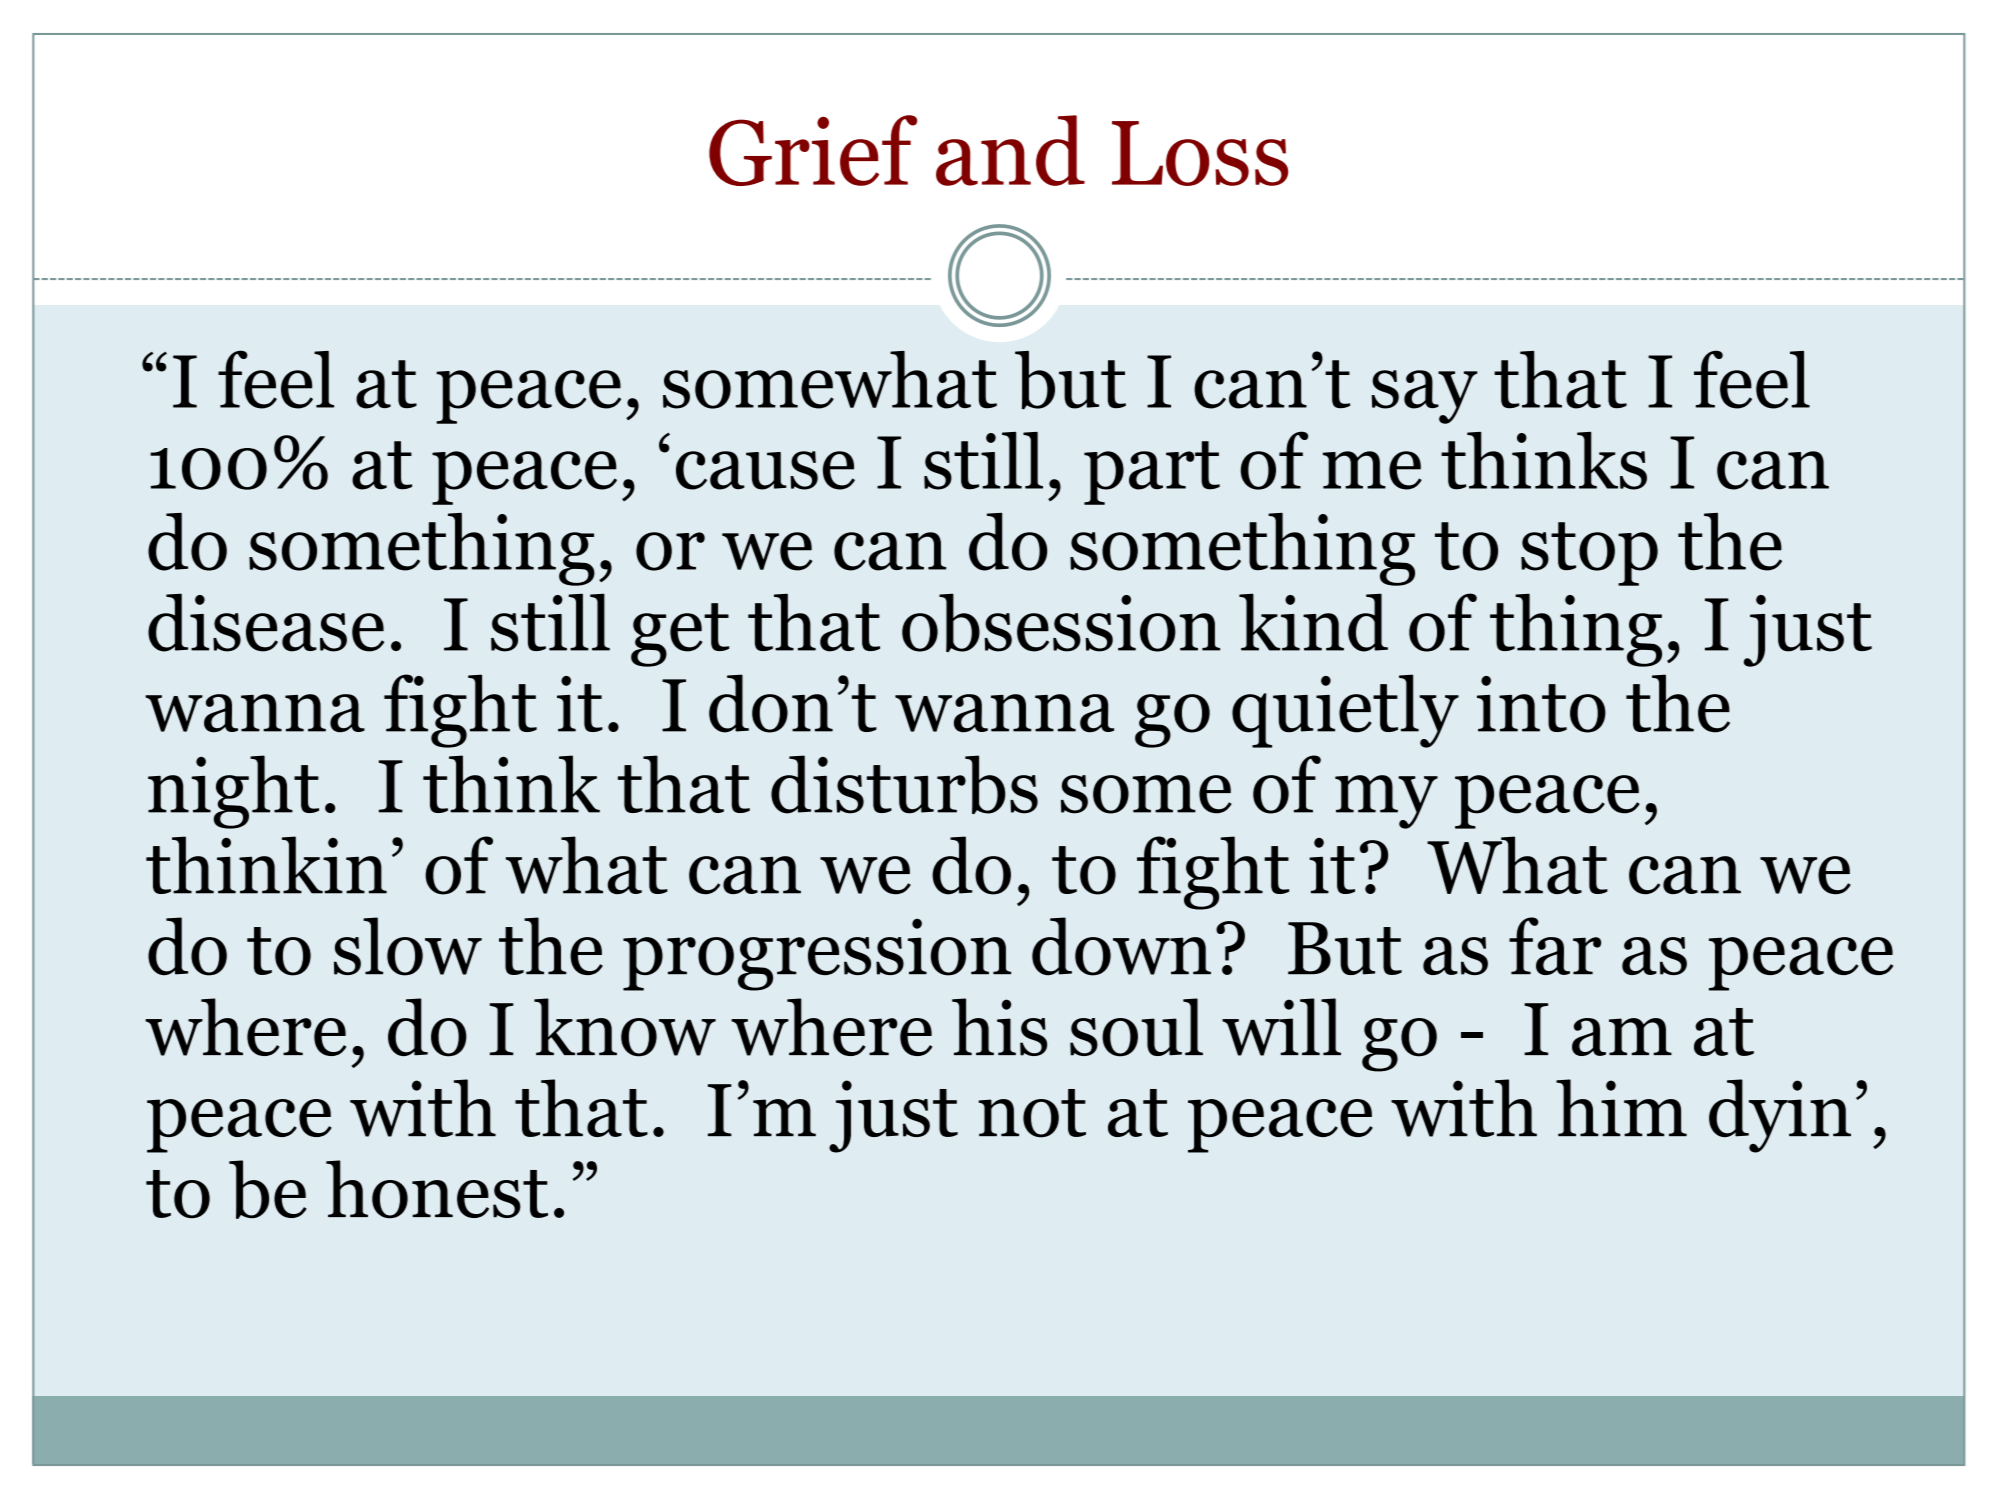  Describe the element at coordinates (1032, 1113) in the screenshot. I see `not` at that location.
